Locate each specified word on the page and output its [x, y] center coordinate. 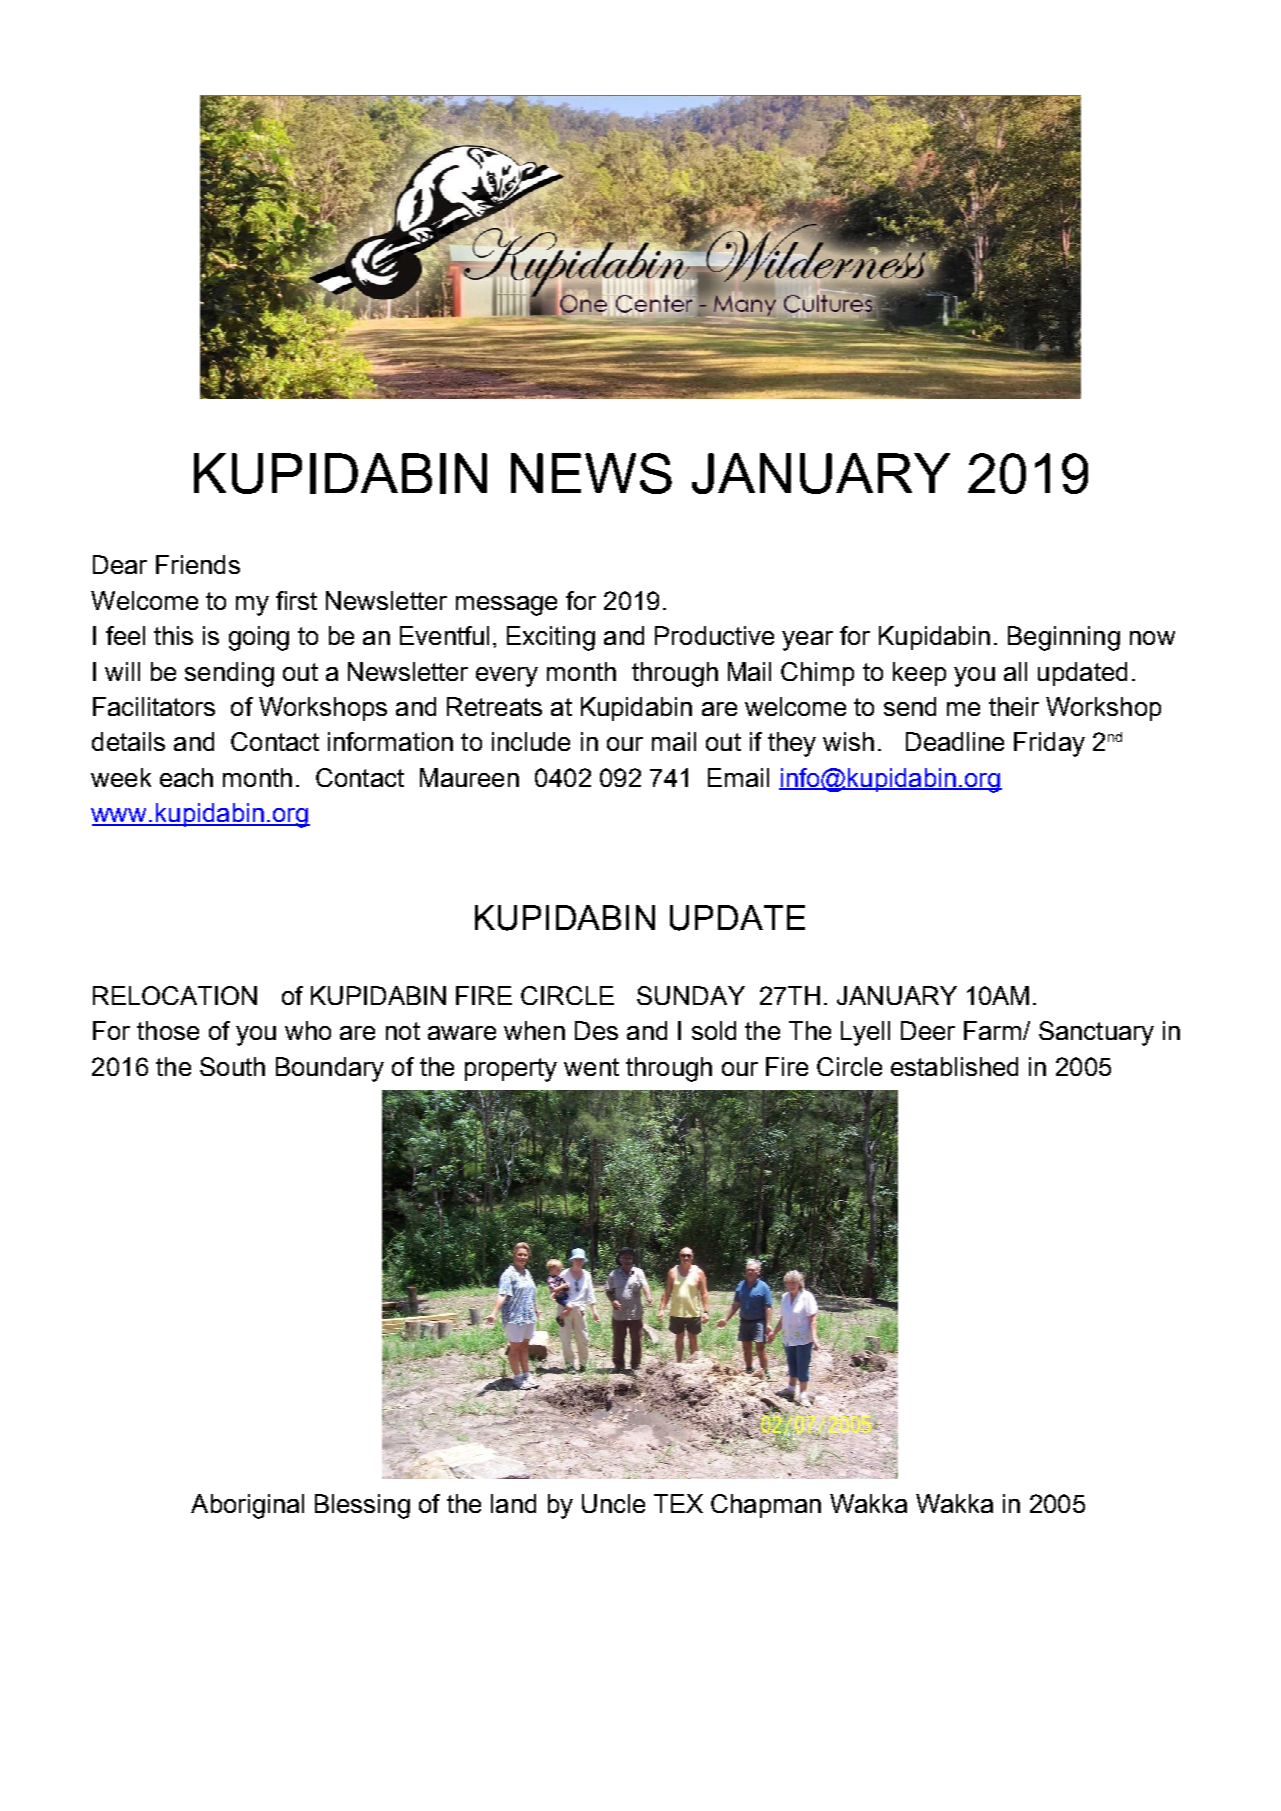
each [186, 777]
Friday [1049, 744]
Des [596, 1030]
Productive [714, 635]
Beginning [1064, 638]
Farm [994, 1030]
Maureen [469, 777]
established [954, 1066]
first [296, 600]
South [232, 1066]
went [591, 1067]
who [308, 1030]
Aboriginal [247, 1506]
